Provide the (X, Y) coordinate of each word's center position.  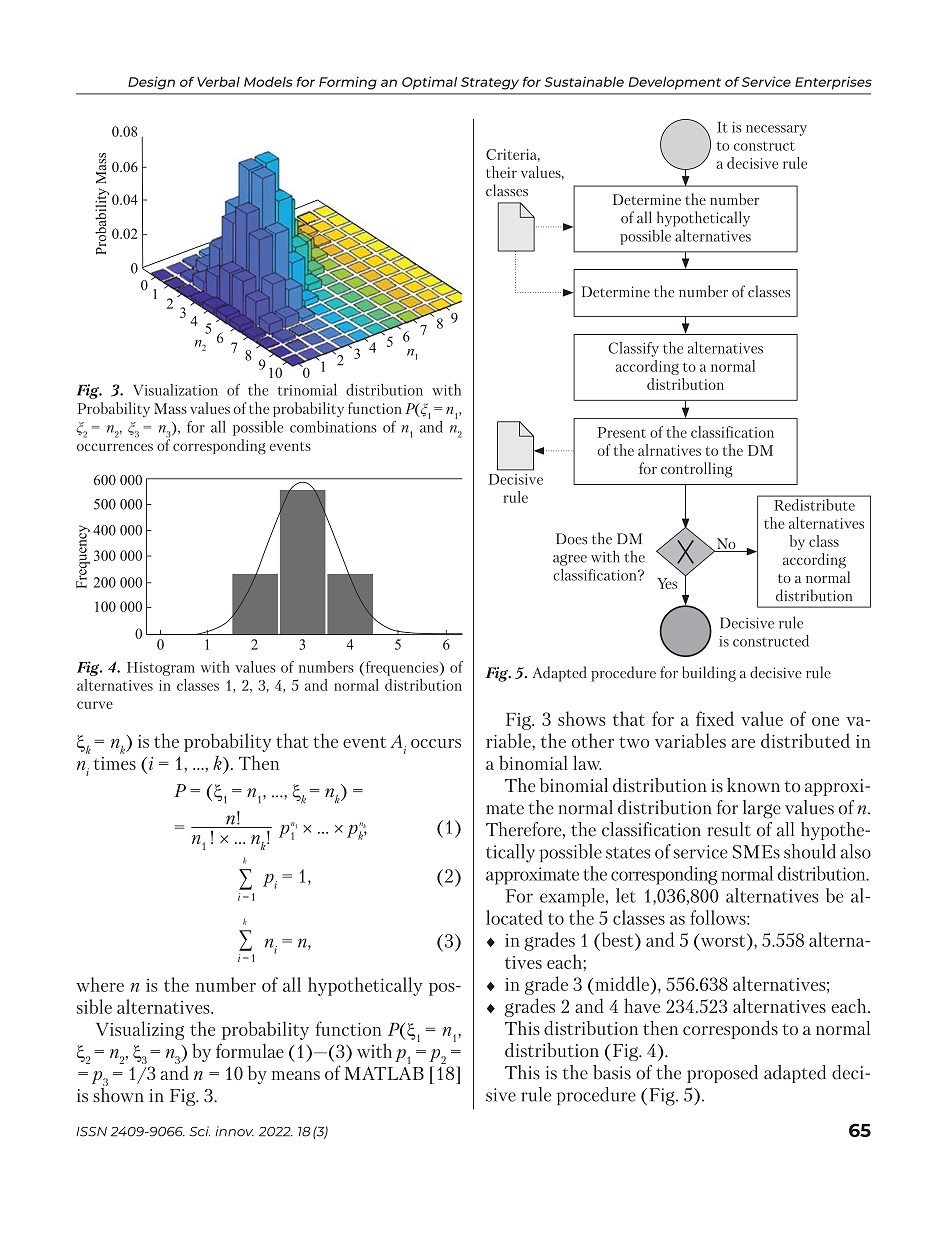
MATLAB (384, 1073)
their (501, 172)
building (709, 674)
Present (622, 432)
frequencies (401, 668)
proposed (722, 1074)
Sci (200, 1131)
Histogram (161, 669)
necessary (776, 130)
